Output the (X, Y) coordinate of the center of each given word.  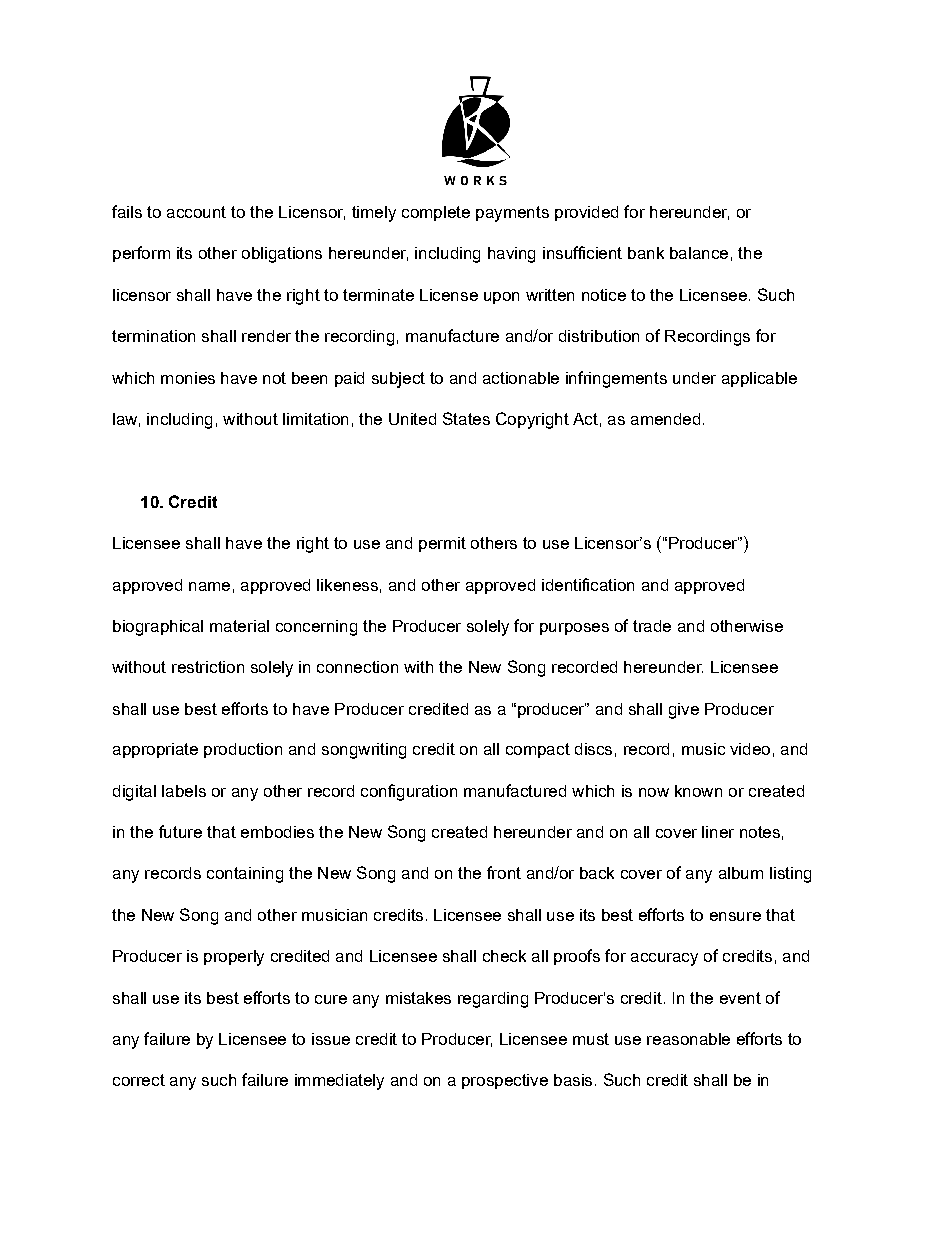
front (504, 872)
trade (652, 626)
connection (357, 667)
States (466, 418)
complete (436, 213)
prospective (505, 1081)
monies (188, 378)
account (196, 212)
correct (139, 1080)
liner (718, 832)
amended (665, 419)
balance (699, 253)
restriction (208, 667)
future (180, 831)
